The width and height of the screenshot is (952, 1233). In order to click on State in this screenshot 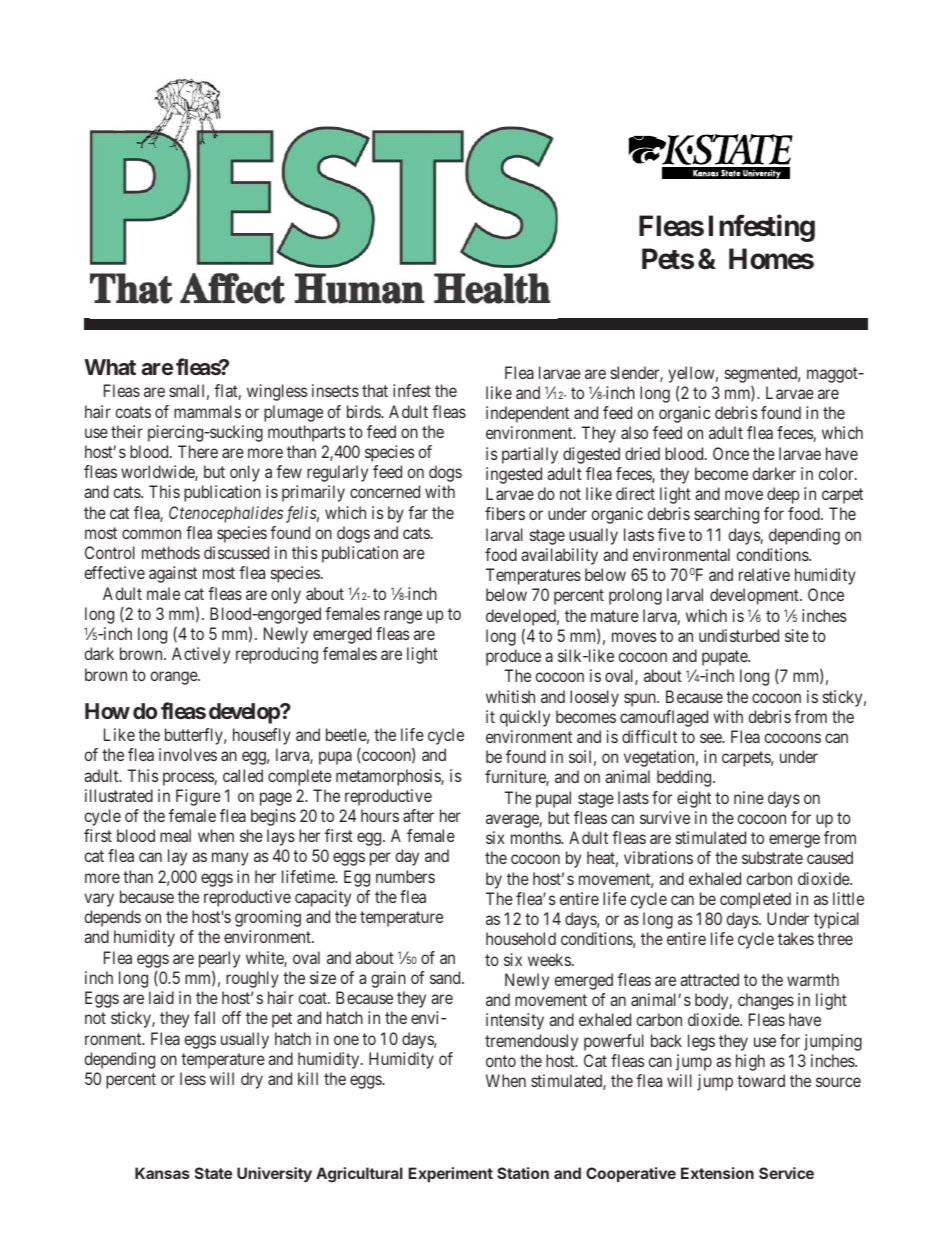, I will do `click(213, 1173)`.
